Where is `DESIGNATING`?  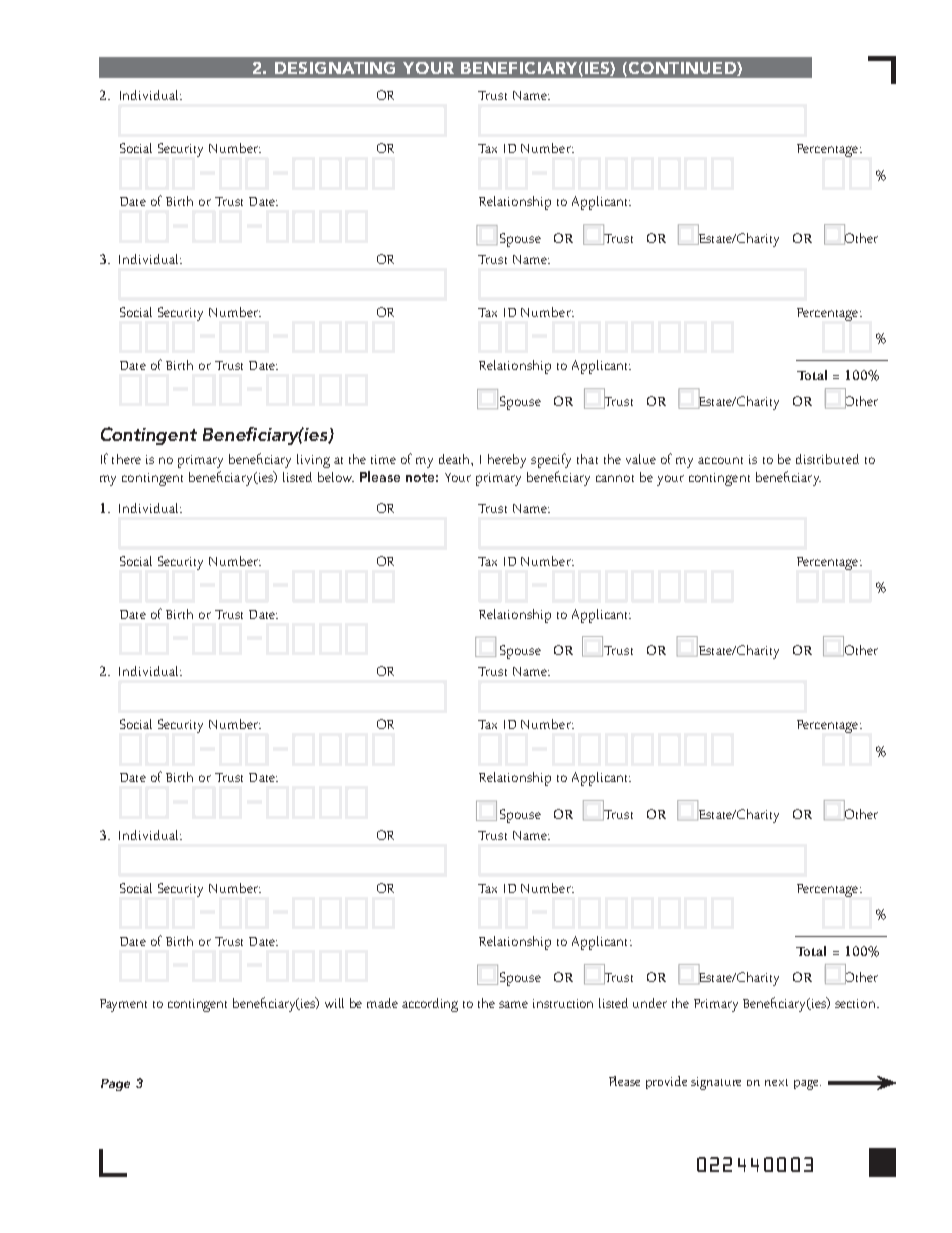
DESIGNATING is located at coordinates (335, 68).
